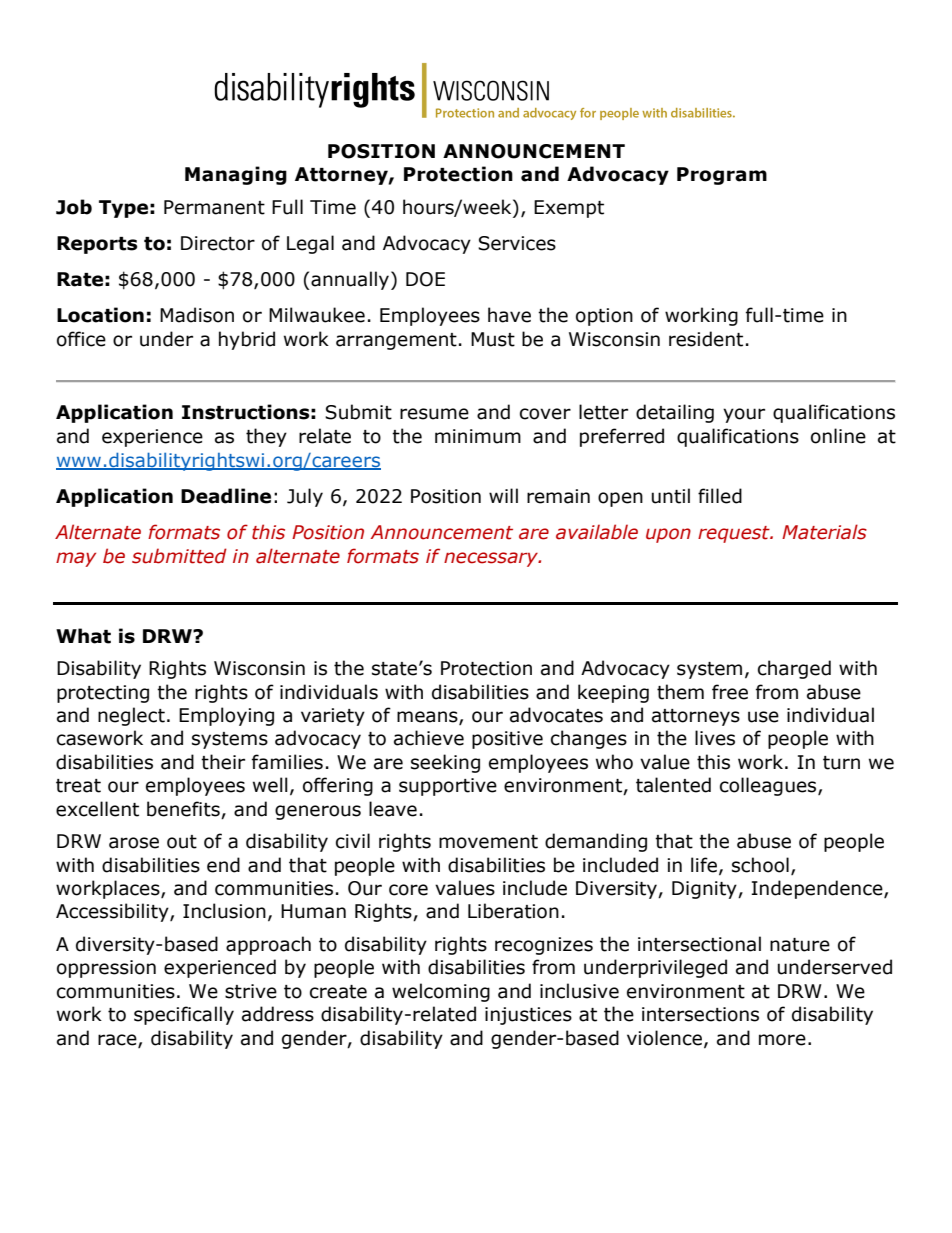 This screenshot has height=1233, width=952. What do you see at coordinates (769, 786) in the screenshot?
I see `colleagues` at bounding box center [769, 786].
